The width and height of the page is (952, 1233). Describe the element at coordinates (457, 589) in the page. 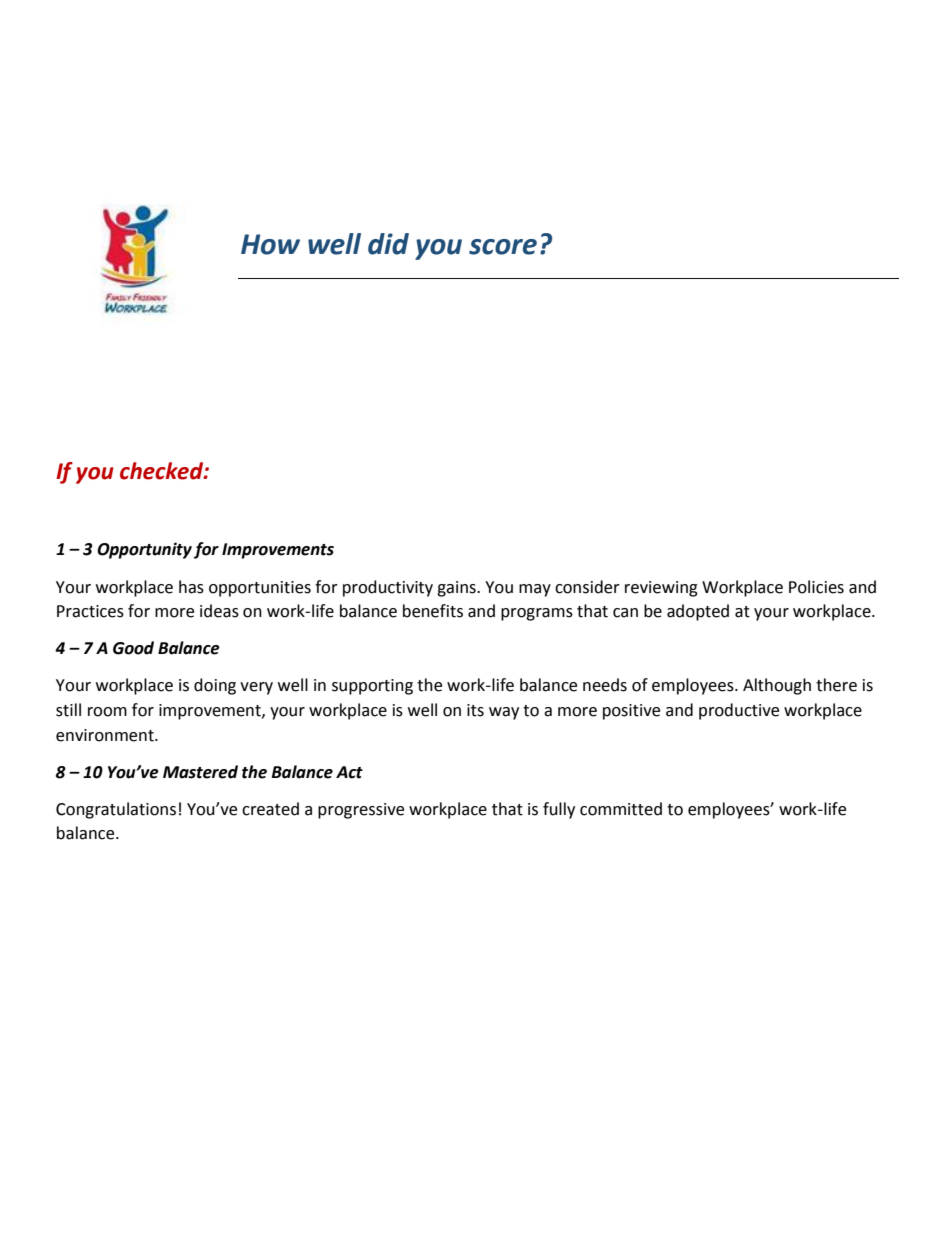

I see `gains` at that location.
